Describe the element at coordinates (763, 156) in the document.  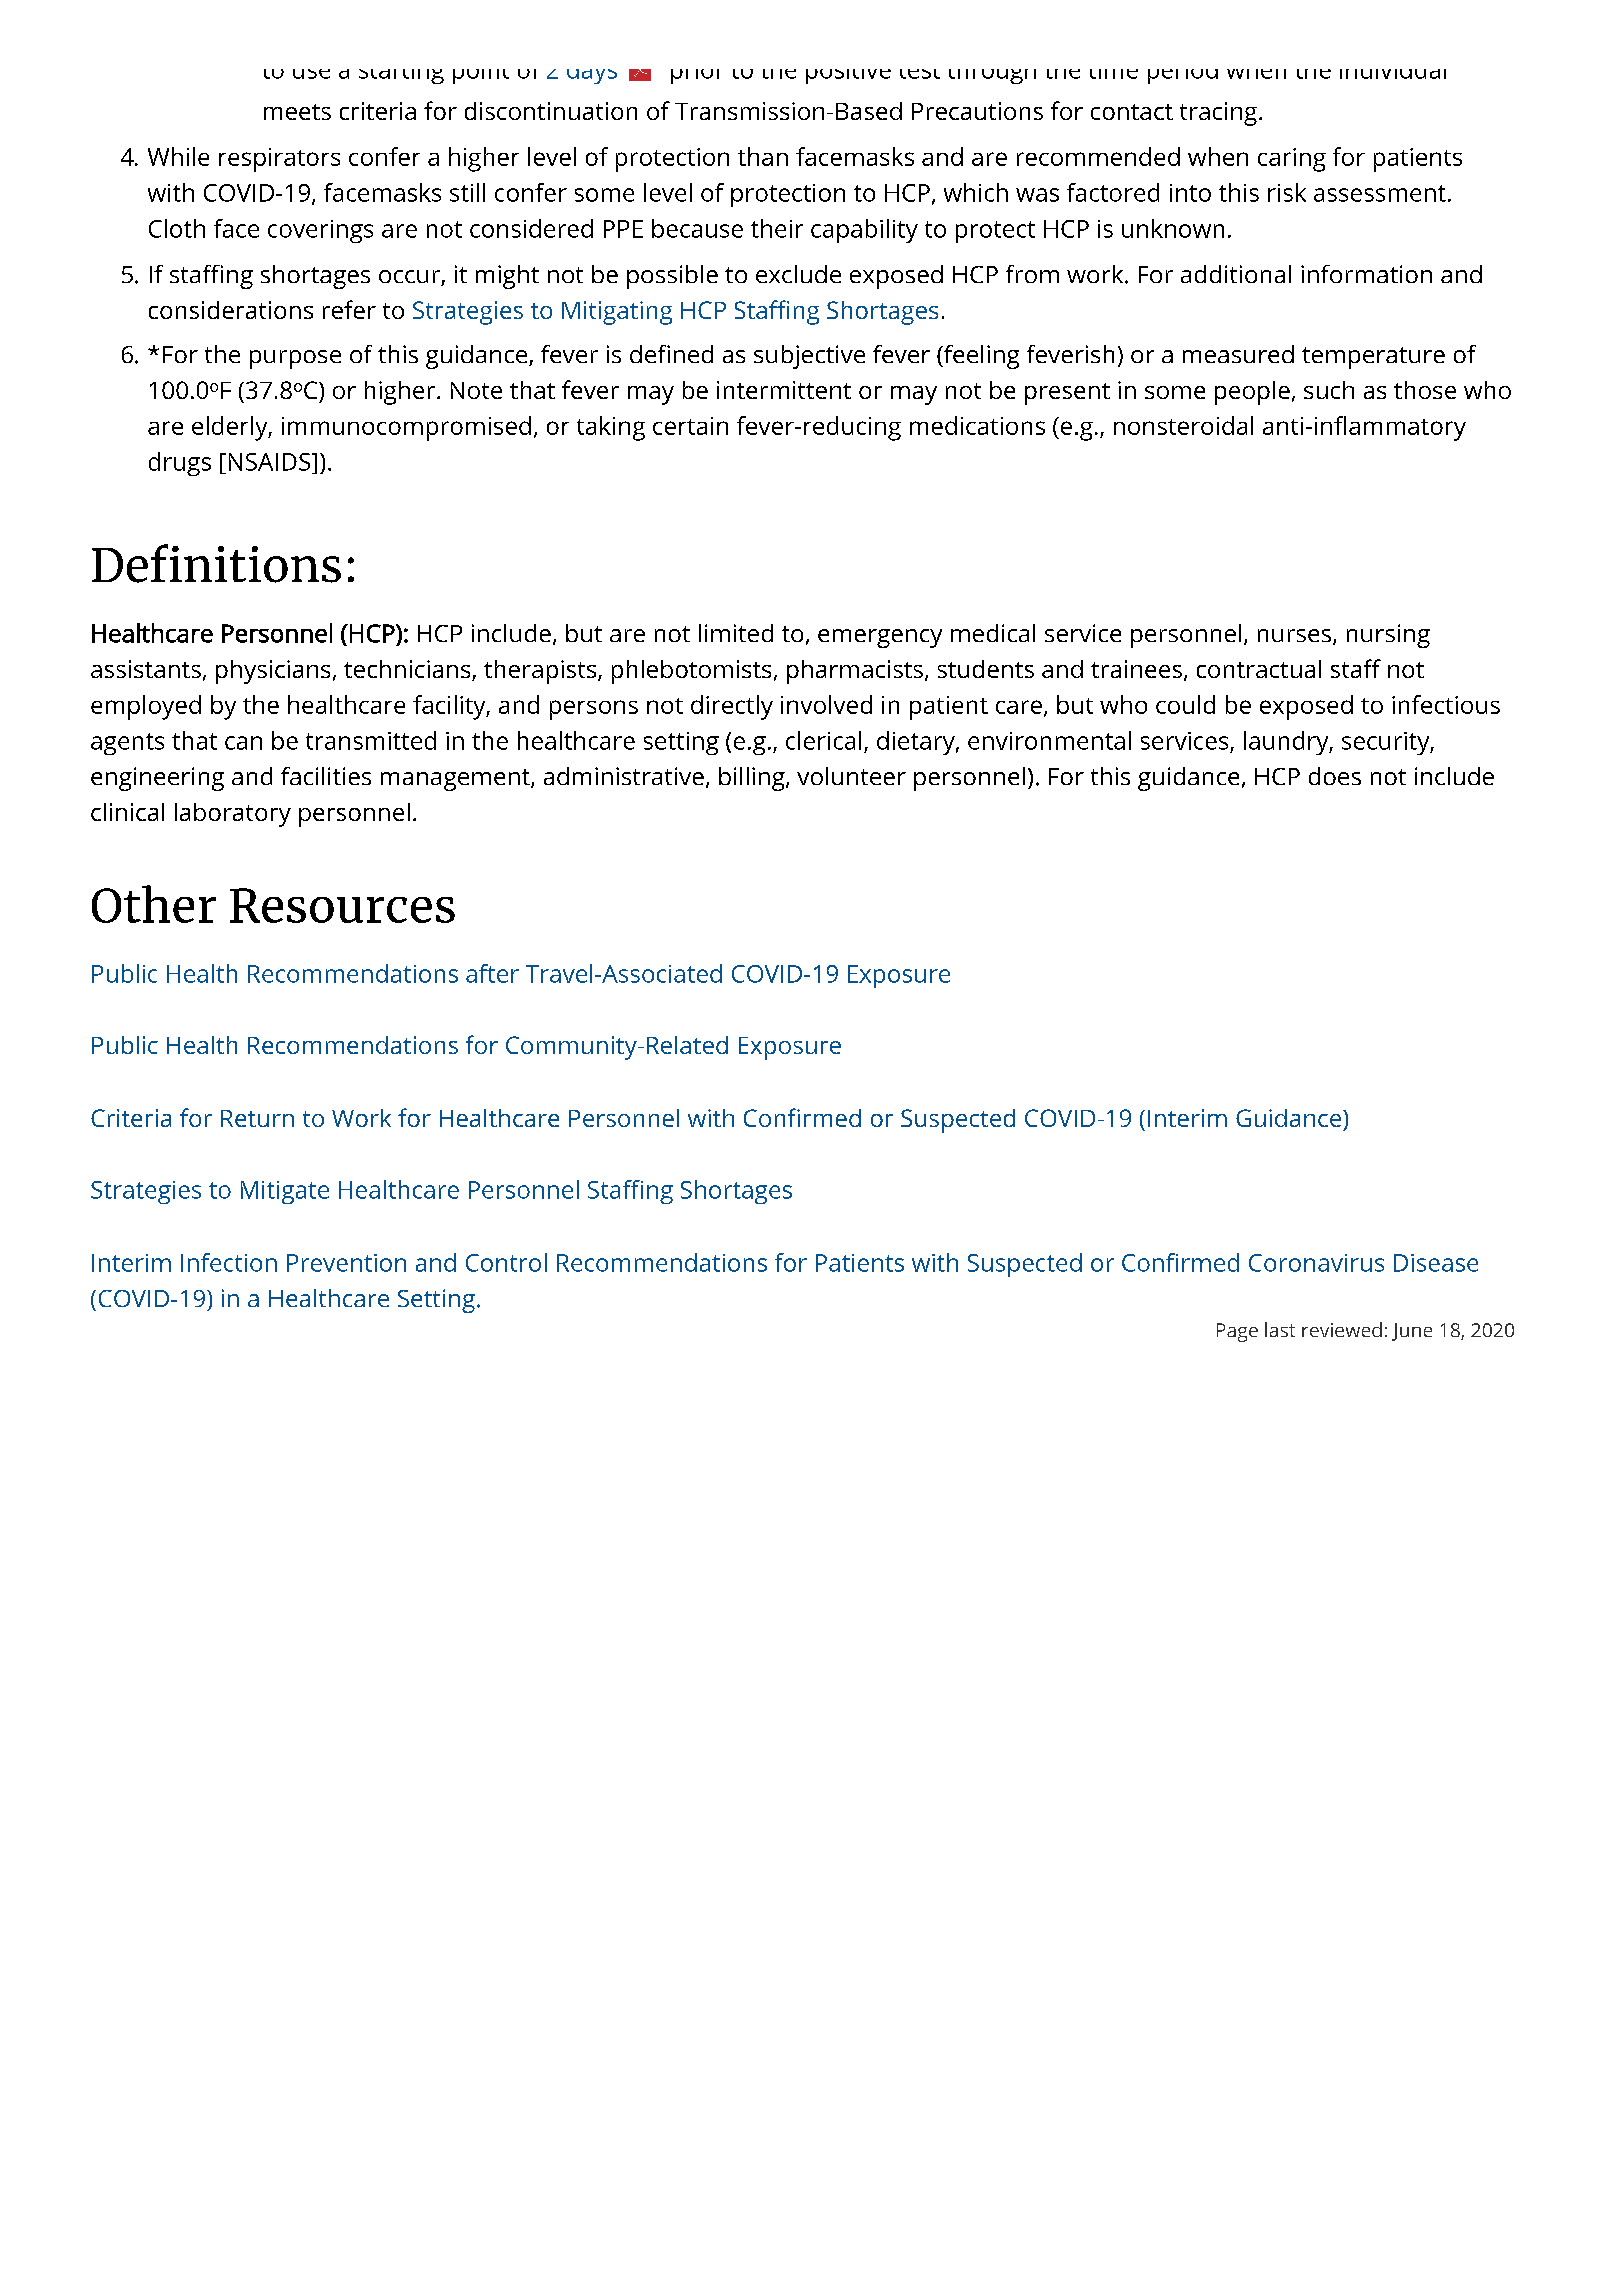
I see `than` at that location.
